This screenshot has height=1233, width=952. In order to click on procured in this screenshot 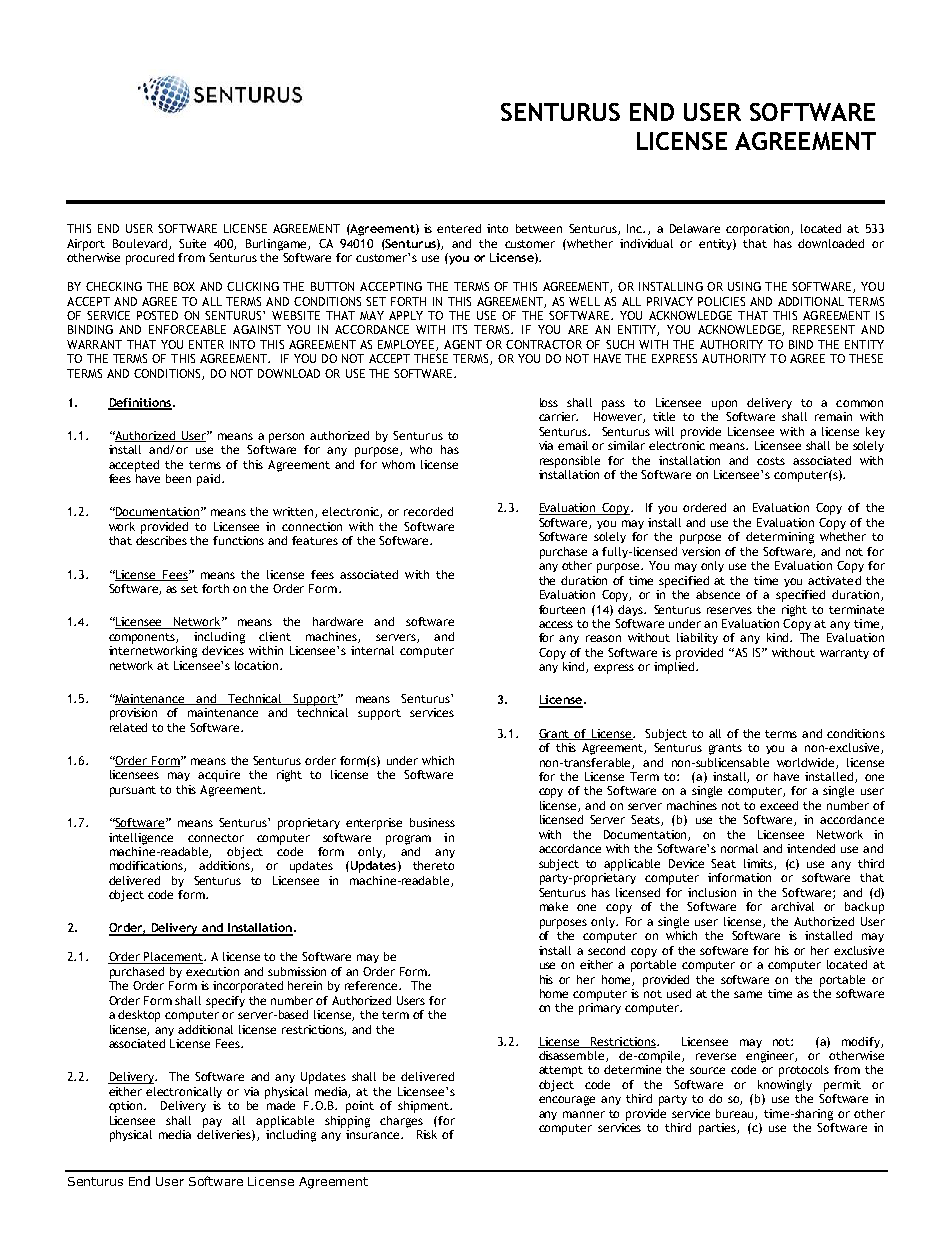, I will do `click(150, 259)`.
